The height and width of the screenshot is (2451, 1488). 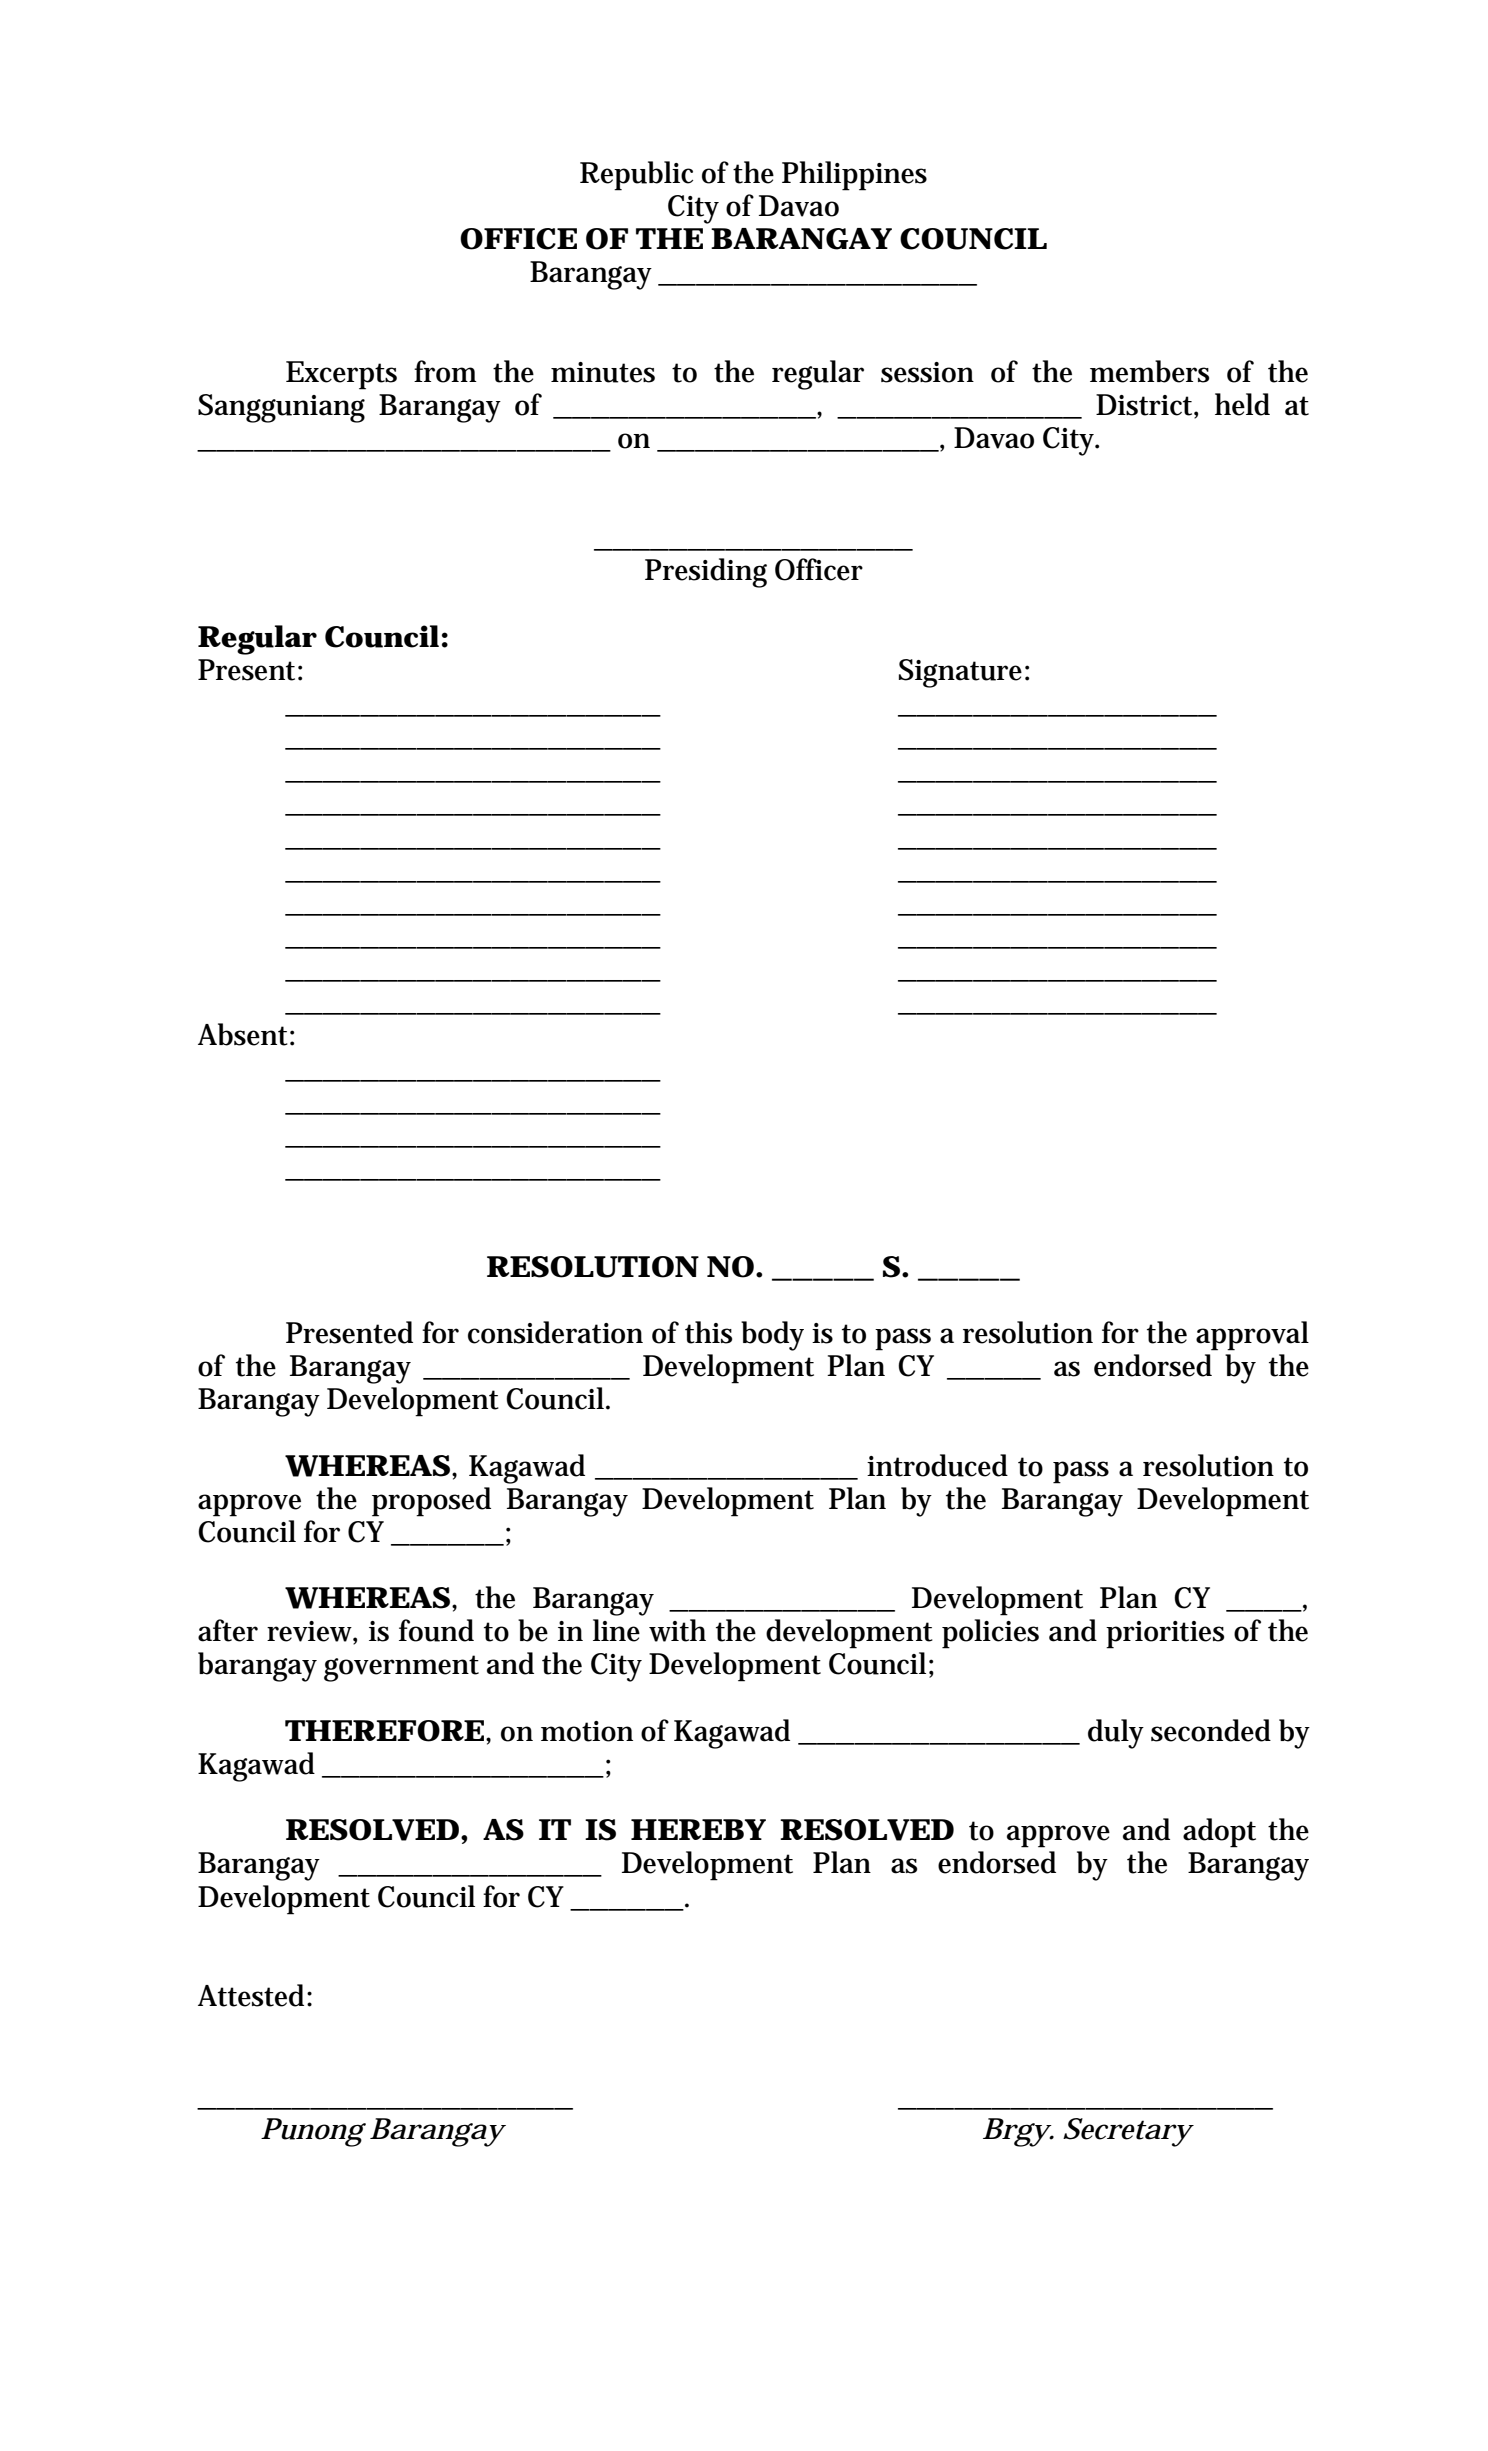 What do you see at coordinates (1128, 2132) in the screenshot?
I see `Secretary` at bounding box center [1128, 2132].
